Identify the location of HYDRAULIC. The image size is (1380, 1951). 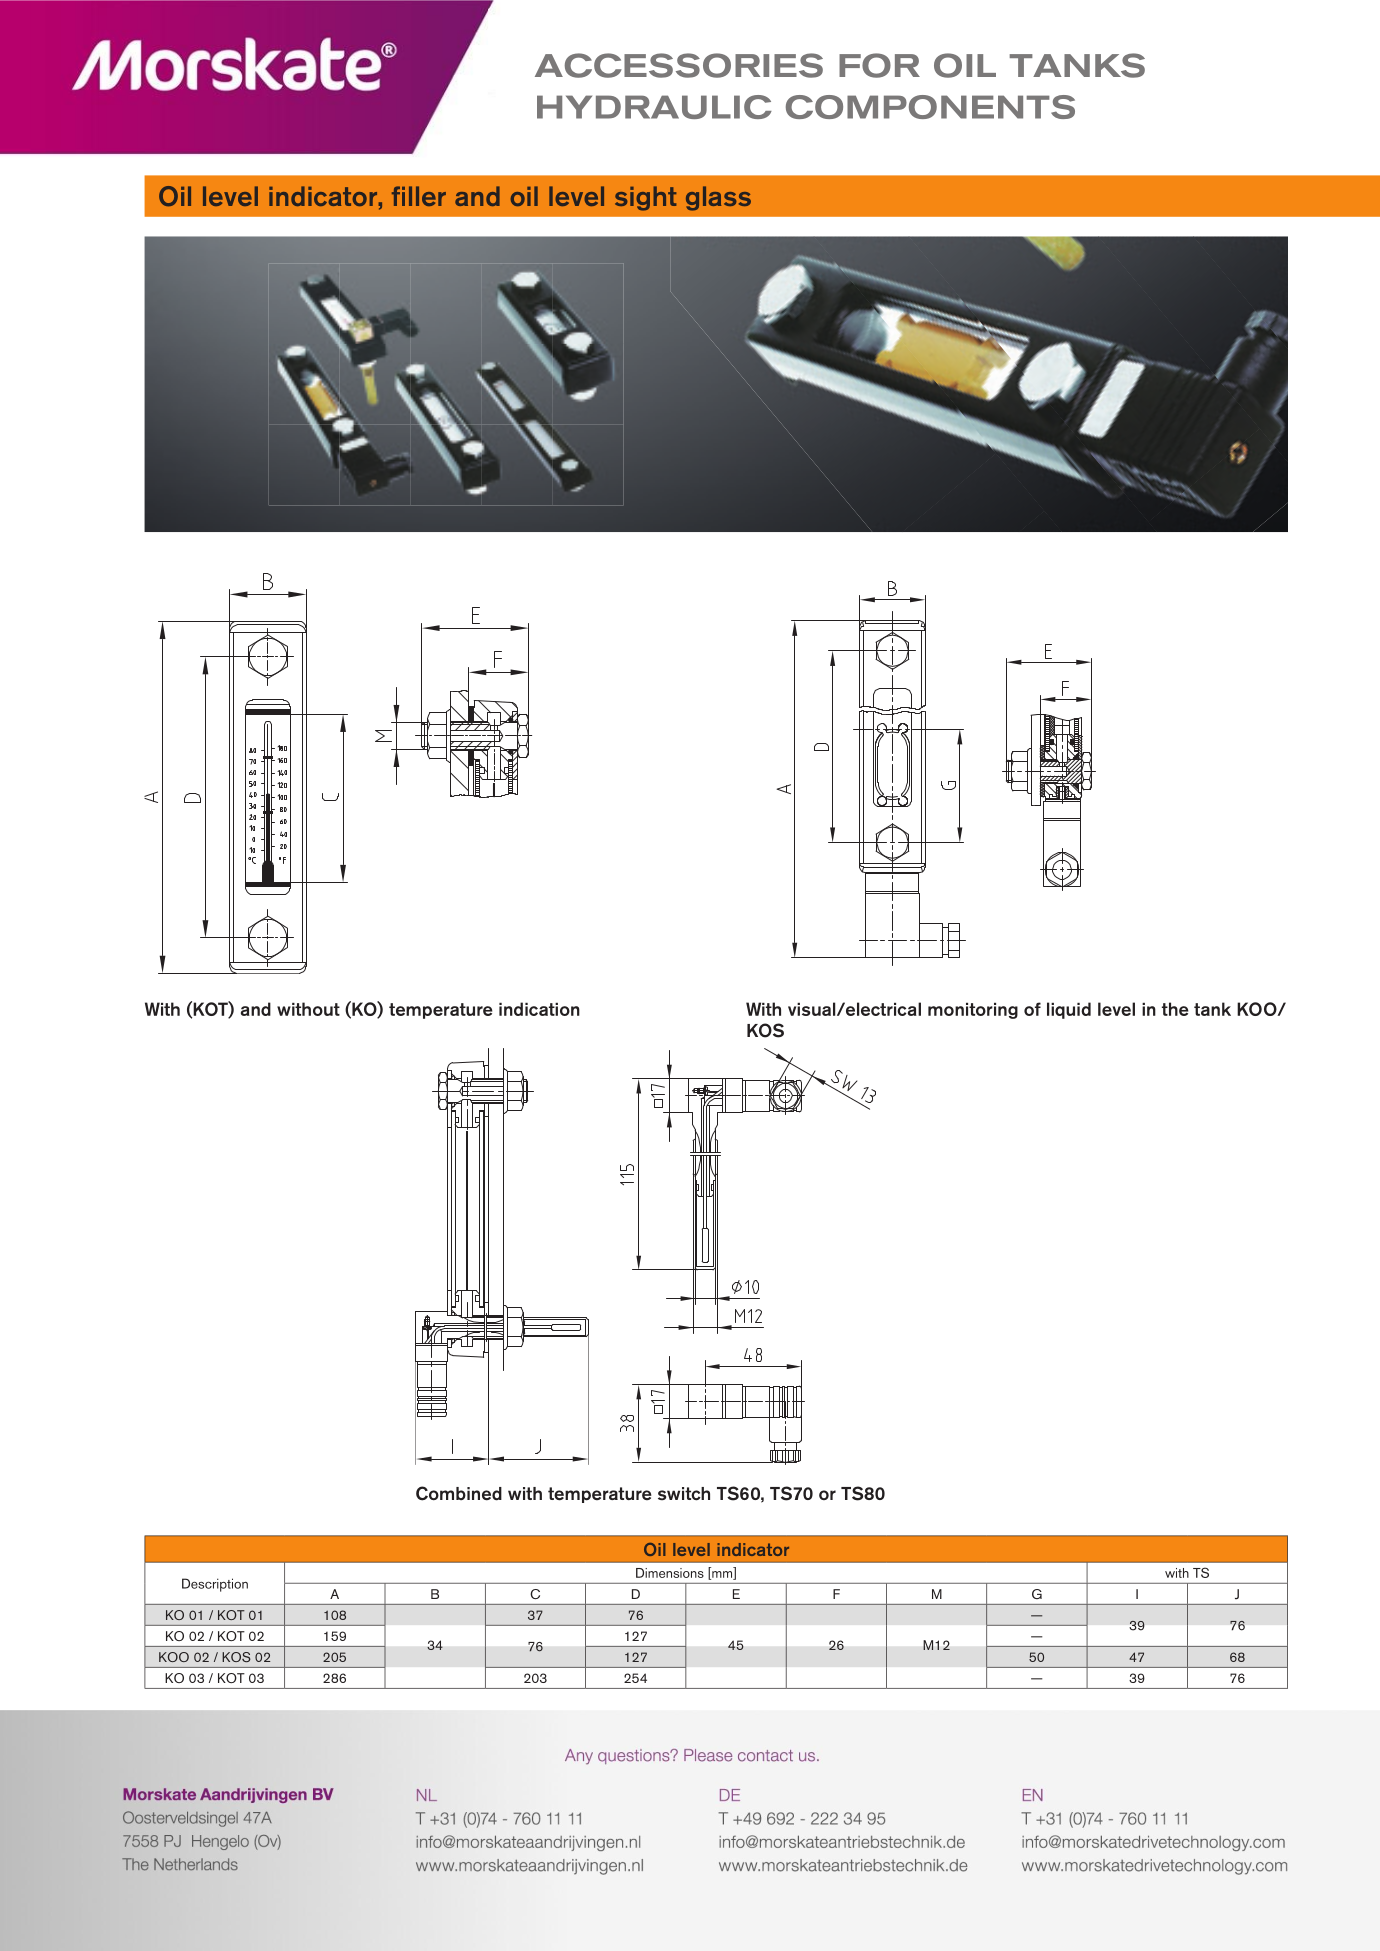
(654, 107).
